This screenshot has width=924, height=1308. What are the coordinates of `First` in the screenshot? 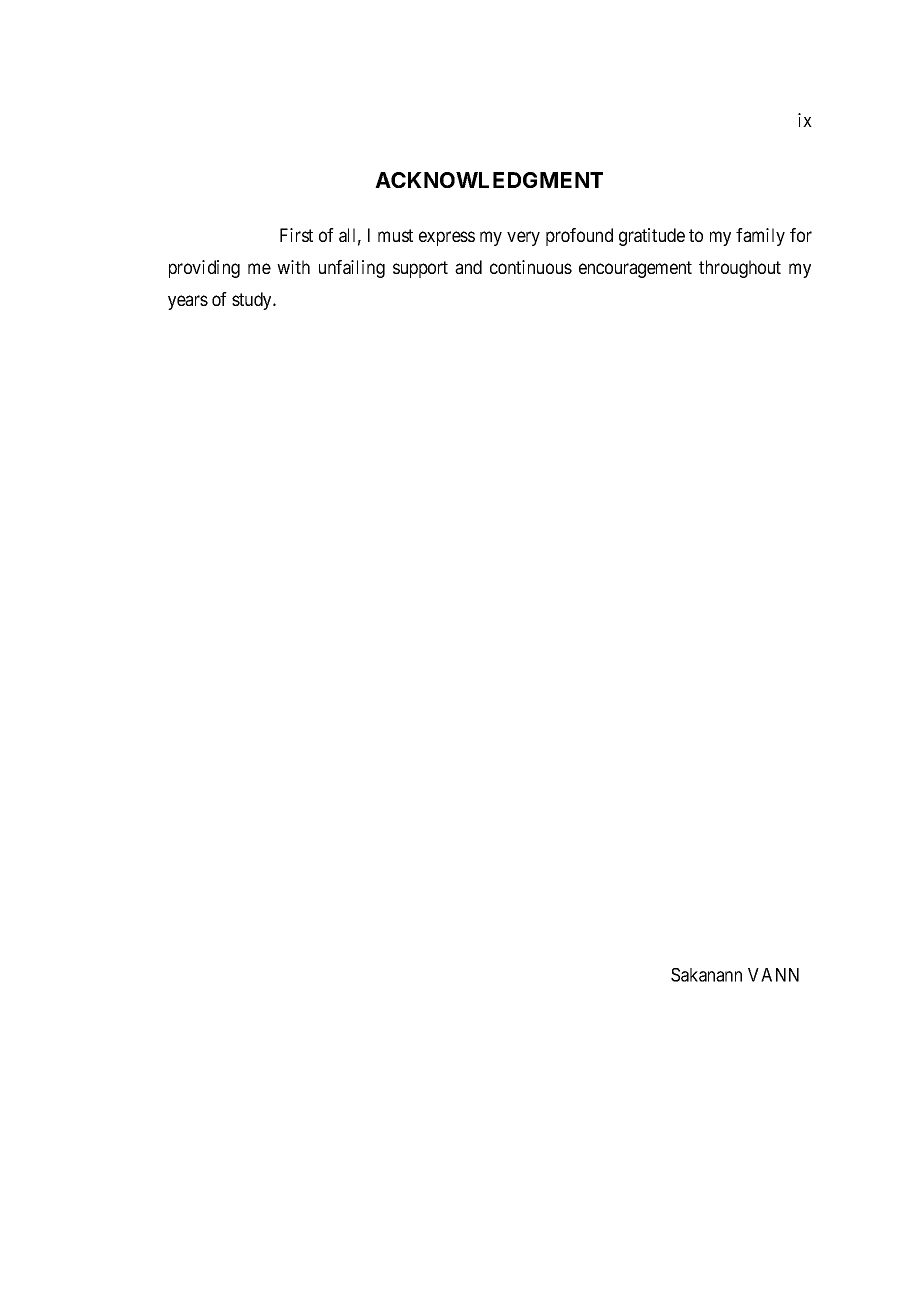 It's located at (296, 235).
